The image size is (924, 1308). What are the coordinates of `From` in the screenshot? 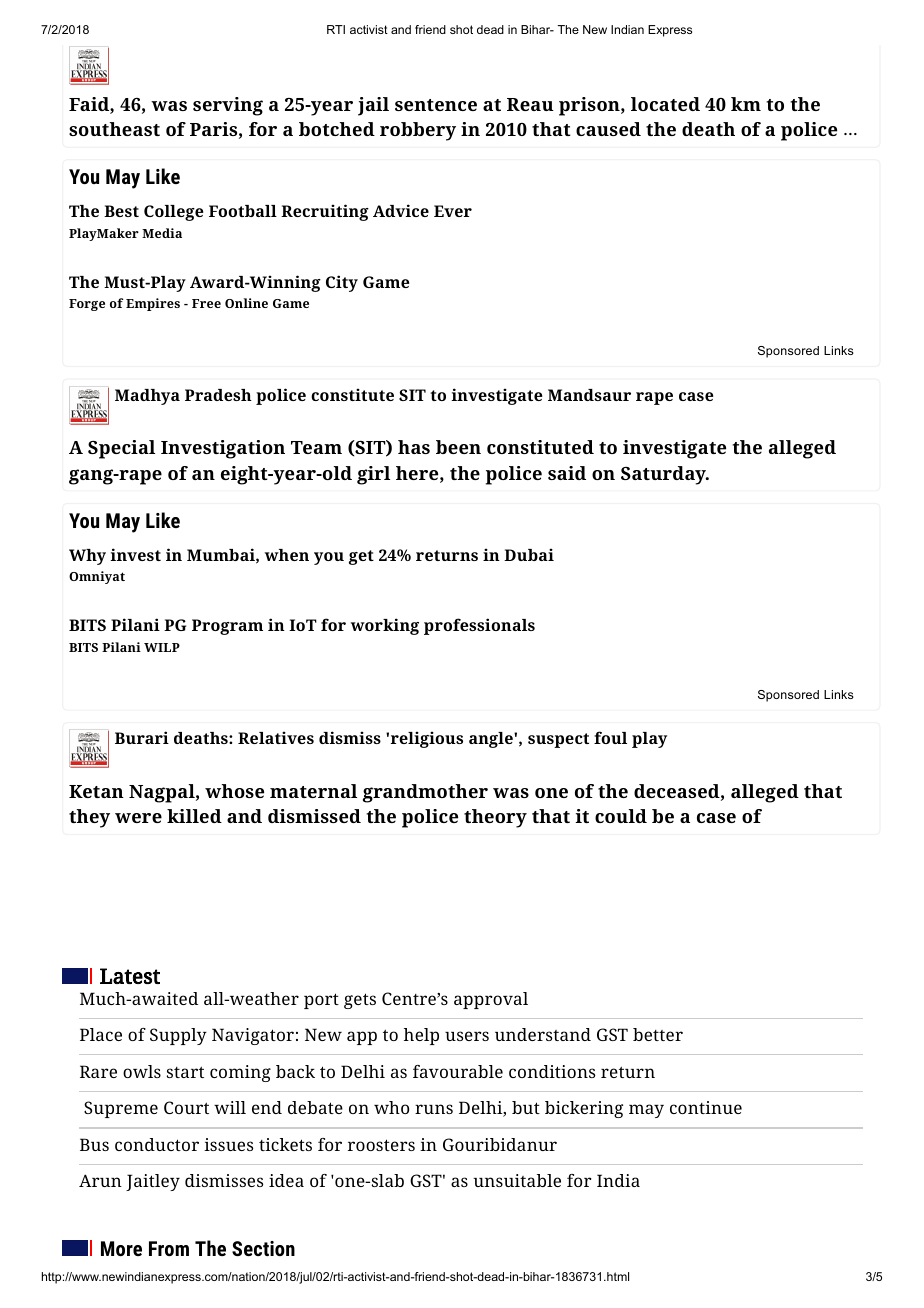 It's located at (169, 1248).
